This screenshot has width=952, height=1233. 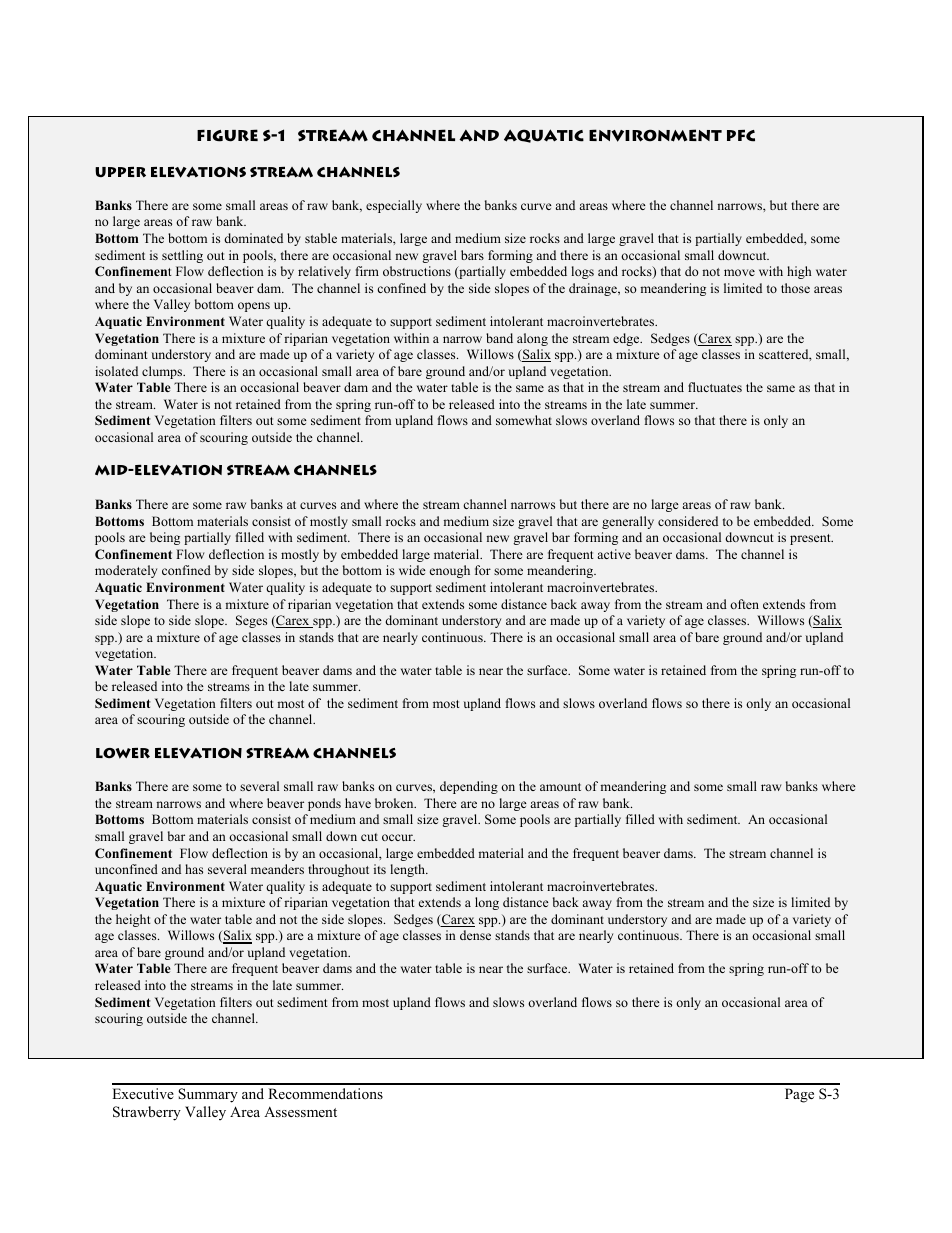 I want to click on especially, so click(x=394, y=206).
